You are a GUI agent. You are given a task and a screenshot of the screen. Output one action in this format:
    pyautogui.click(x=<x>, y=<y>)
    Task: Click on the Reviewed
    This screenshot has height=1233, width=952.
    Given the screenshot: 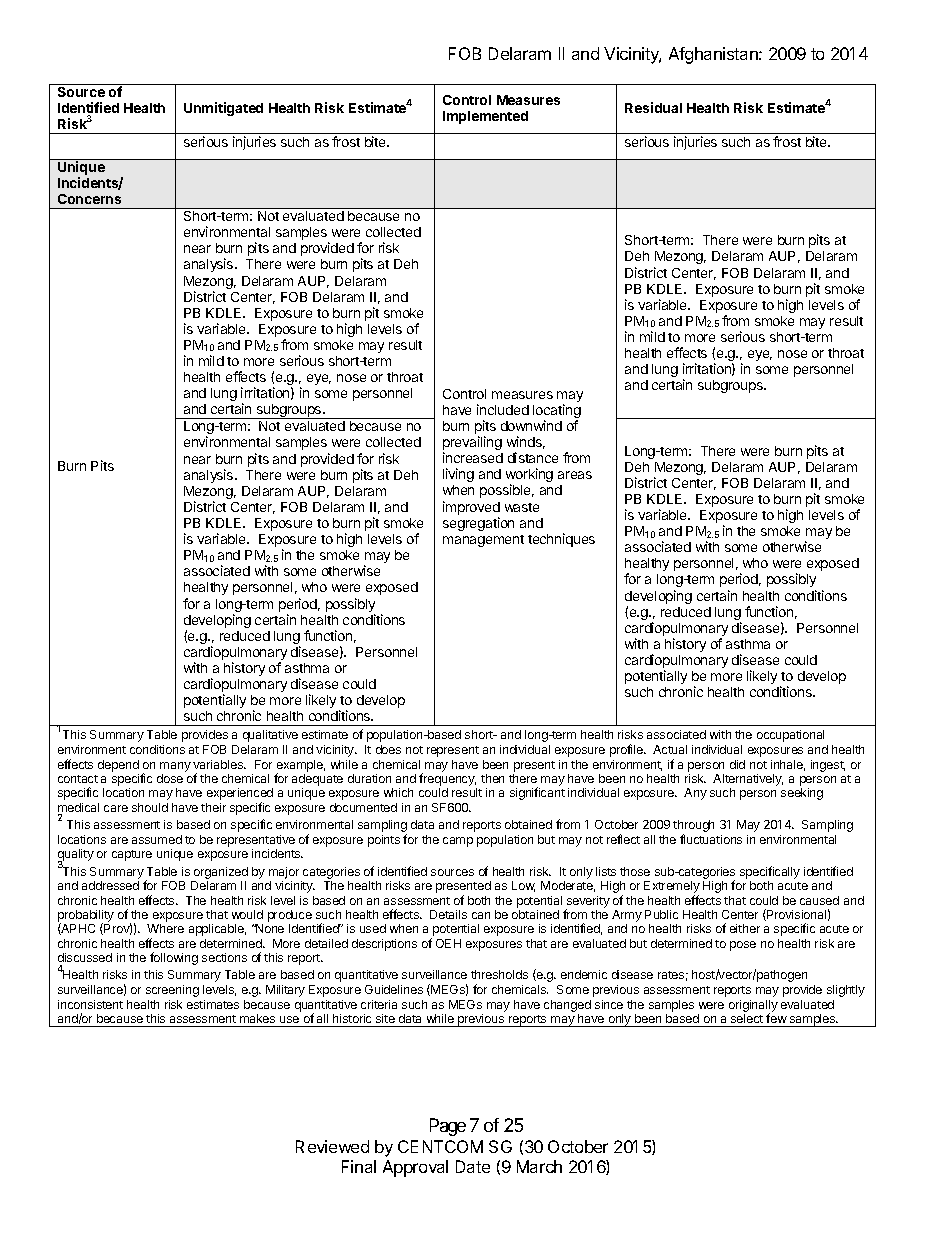 What is the action you would take?
    pyautogui.click(x=332, y=1146)
